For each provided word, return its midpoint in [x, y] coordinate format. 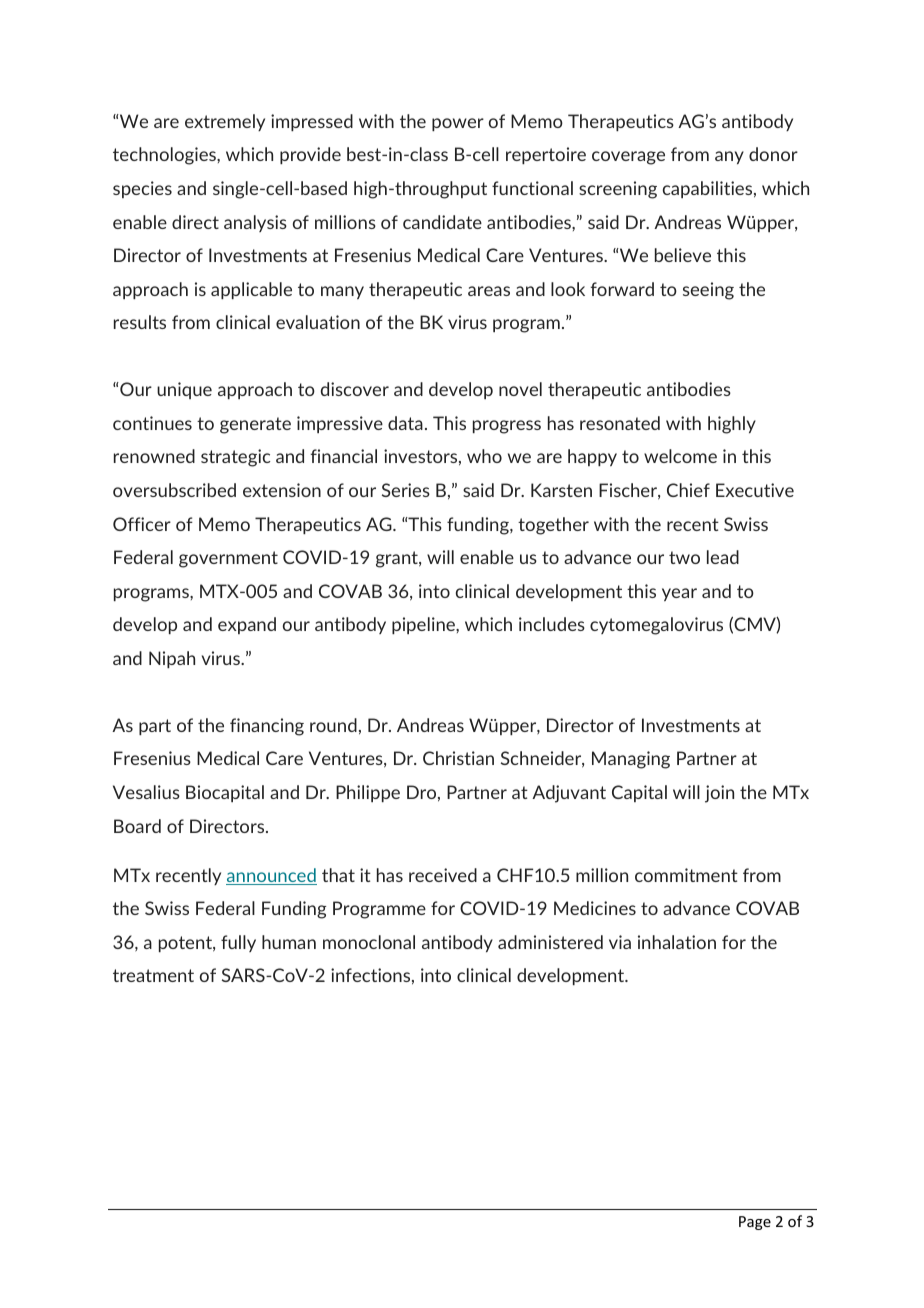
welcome [680, 456]
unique [184, 390]
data [405, 423]
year [679, 594]
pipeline [424, 625]
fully [238, 943]
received [443, 875]
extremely [225, 122]
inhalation [677, 942]
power [458, 124]
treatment [153, 975]
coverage [628, 158]
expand [247, 625]
